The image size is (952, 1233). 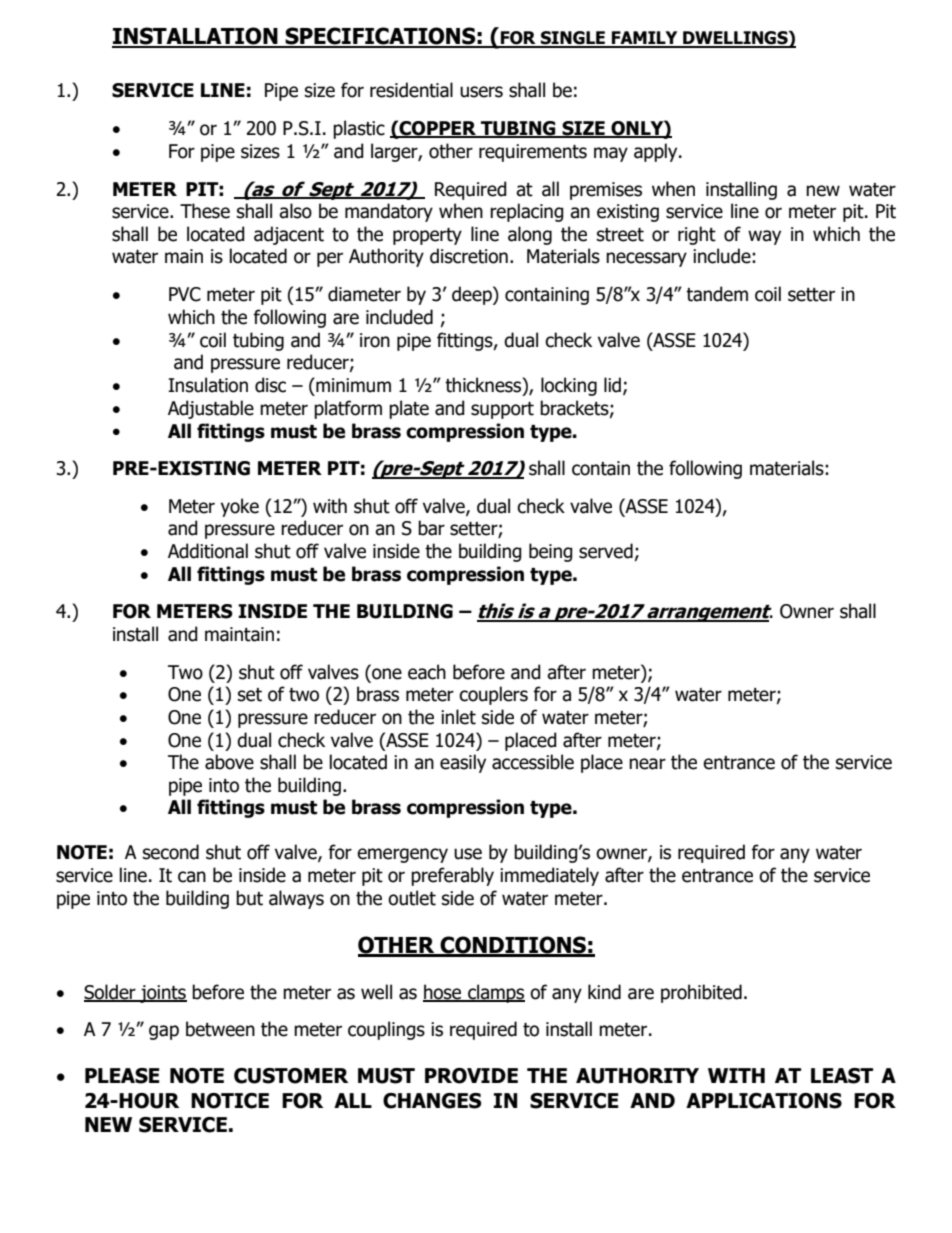 I want to click on PROVIDE, so click(x=471, y=1076).
